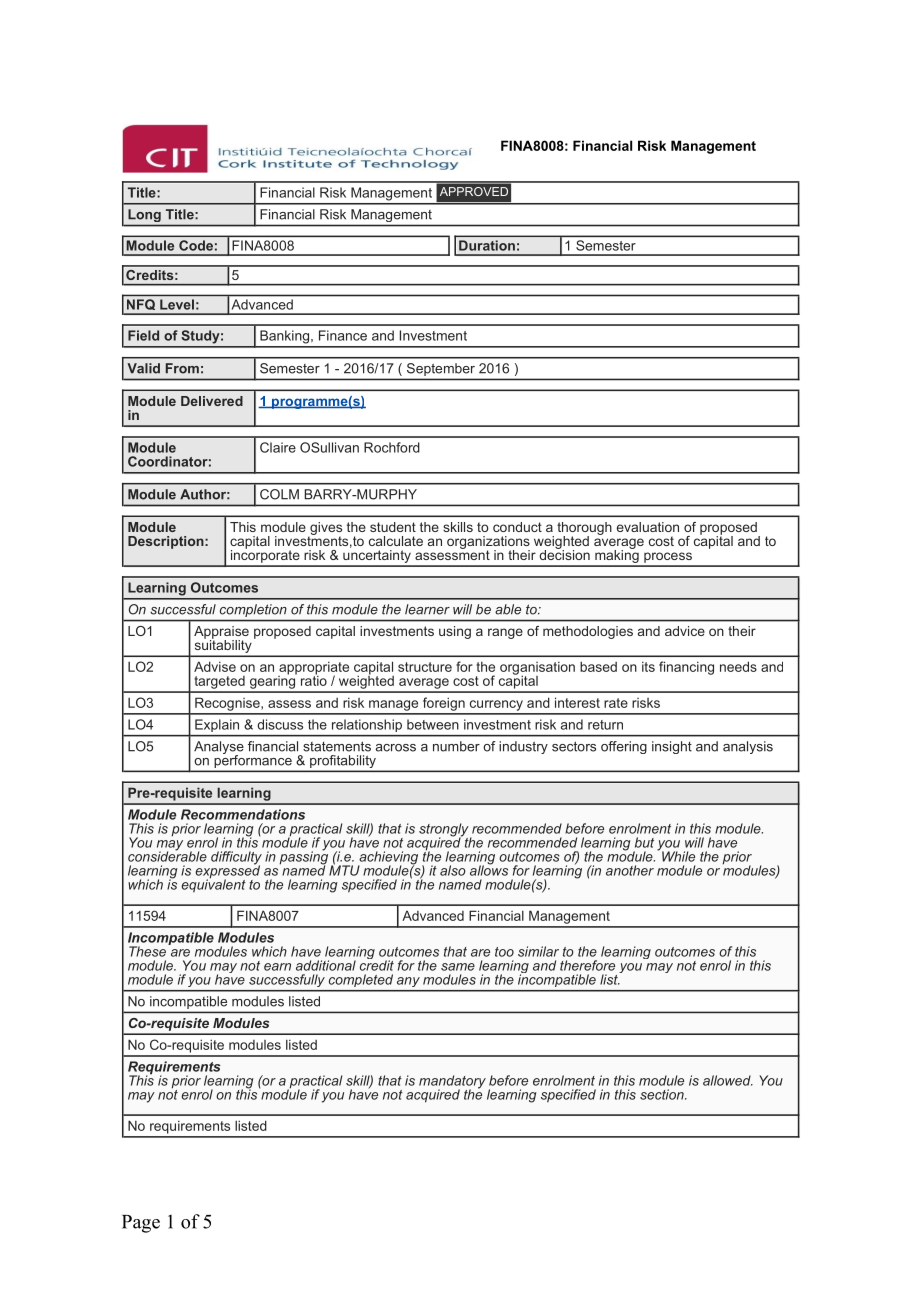 Image resolution: width=924 pixels, height=1309 pixels. What do you see at coordinates (433, 724) in the page?
I see `between` at bounding box center [433, 724].
